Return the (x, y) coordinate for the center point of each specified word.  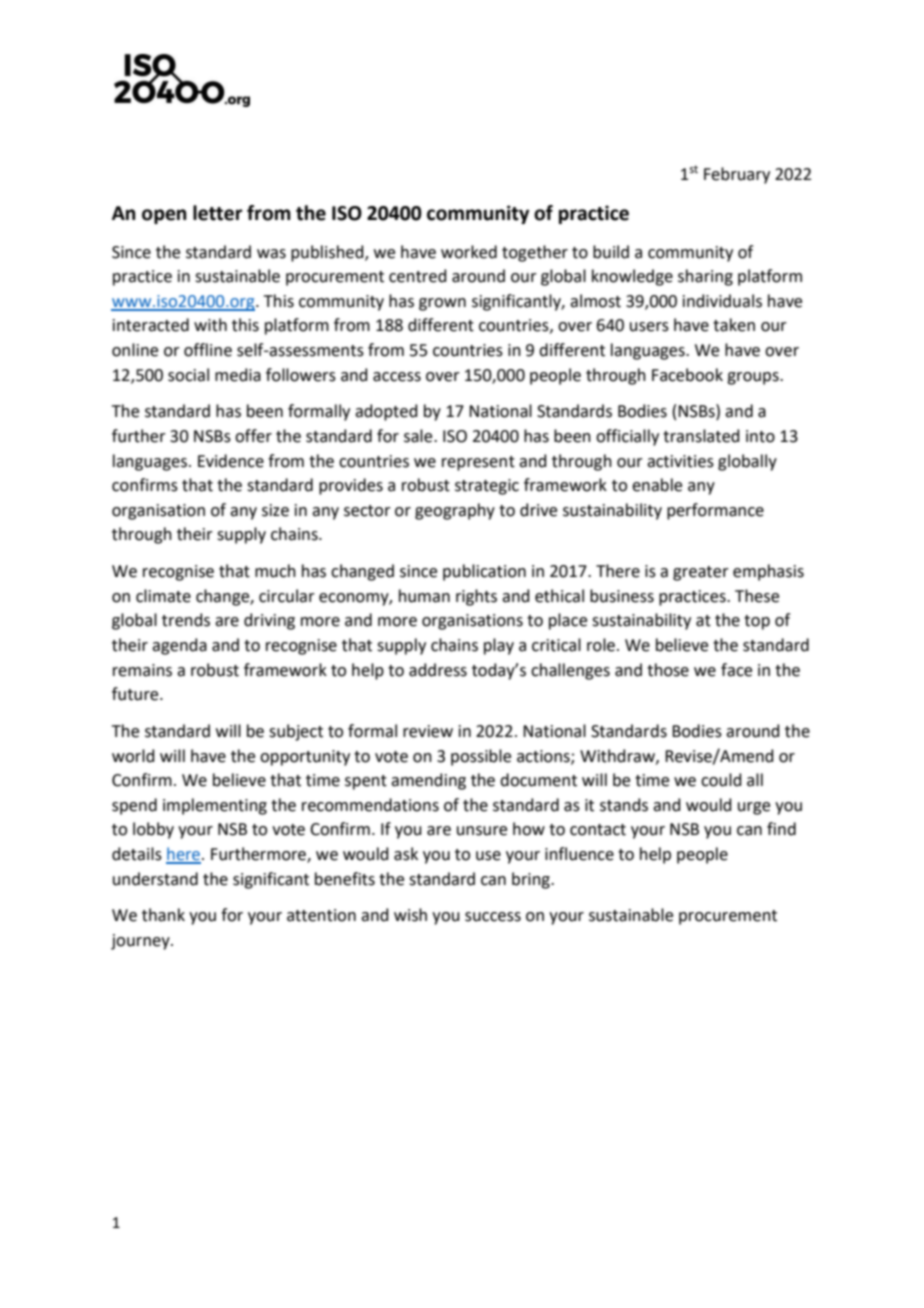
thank (163, 915)
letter (218, 213)
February (737, 175)
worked (469, 252)
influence (579, 854)
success (493, 917)
